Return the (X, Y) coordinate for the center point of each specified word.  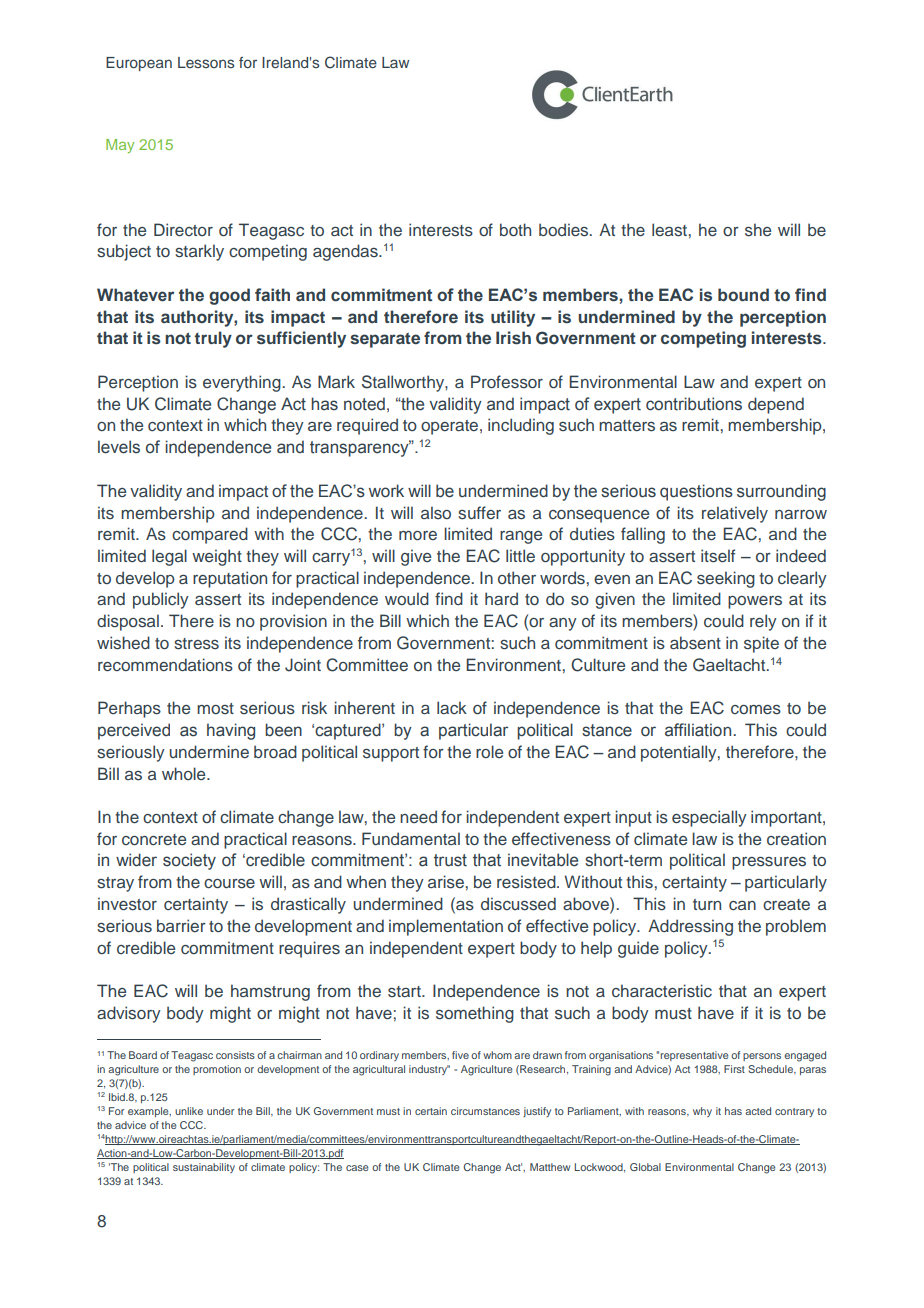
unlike (189, 1111)
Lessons (206, 62)
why (702, 1112)
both (515, 229)
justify (537, 1112)
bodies (565, 230)
